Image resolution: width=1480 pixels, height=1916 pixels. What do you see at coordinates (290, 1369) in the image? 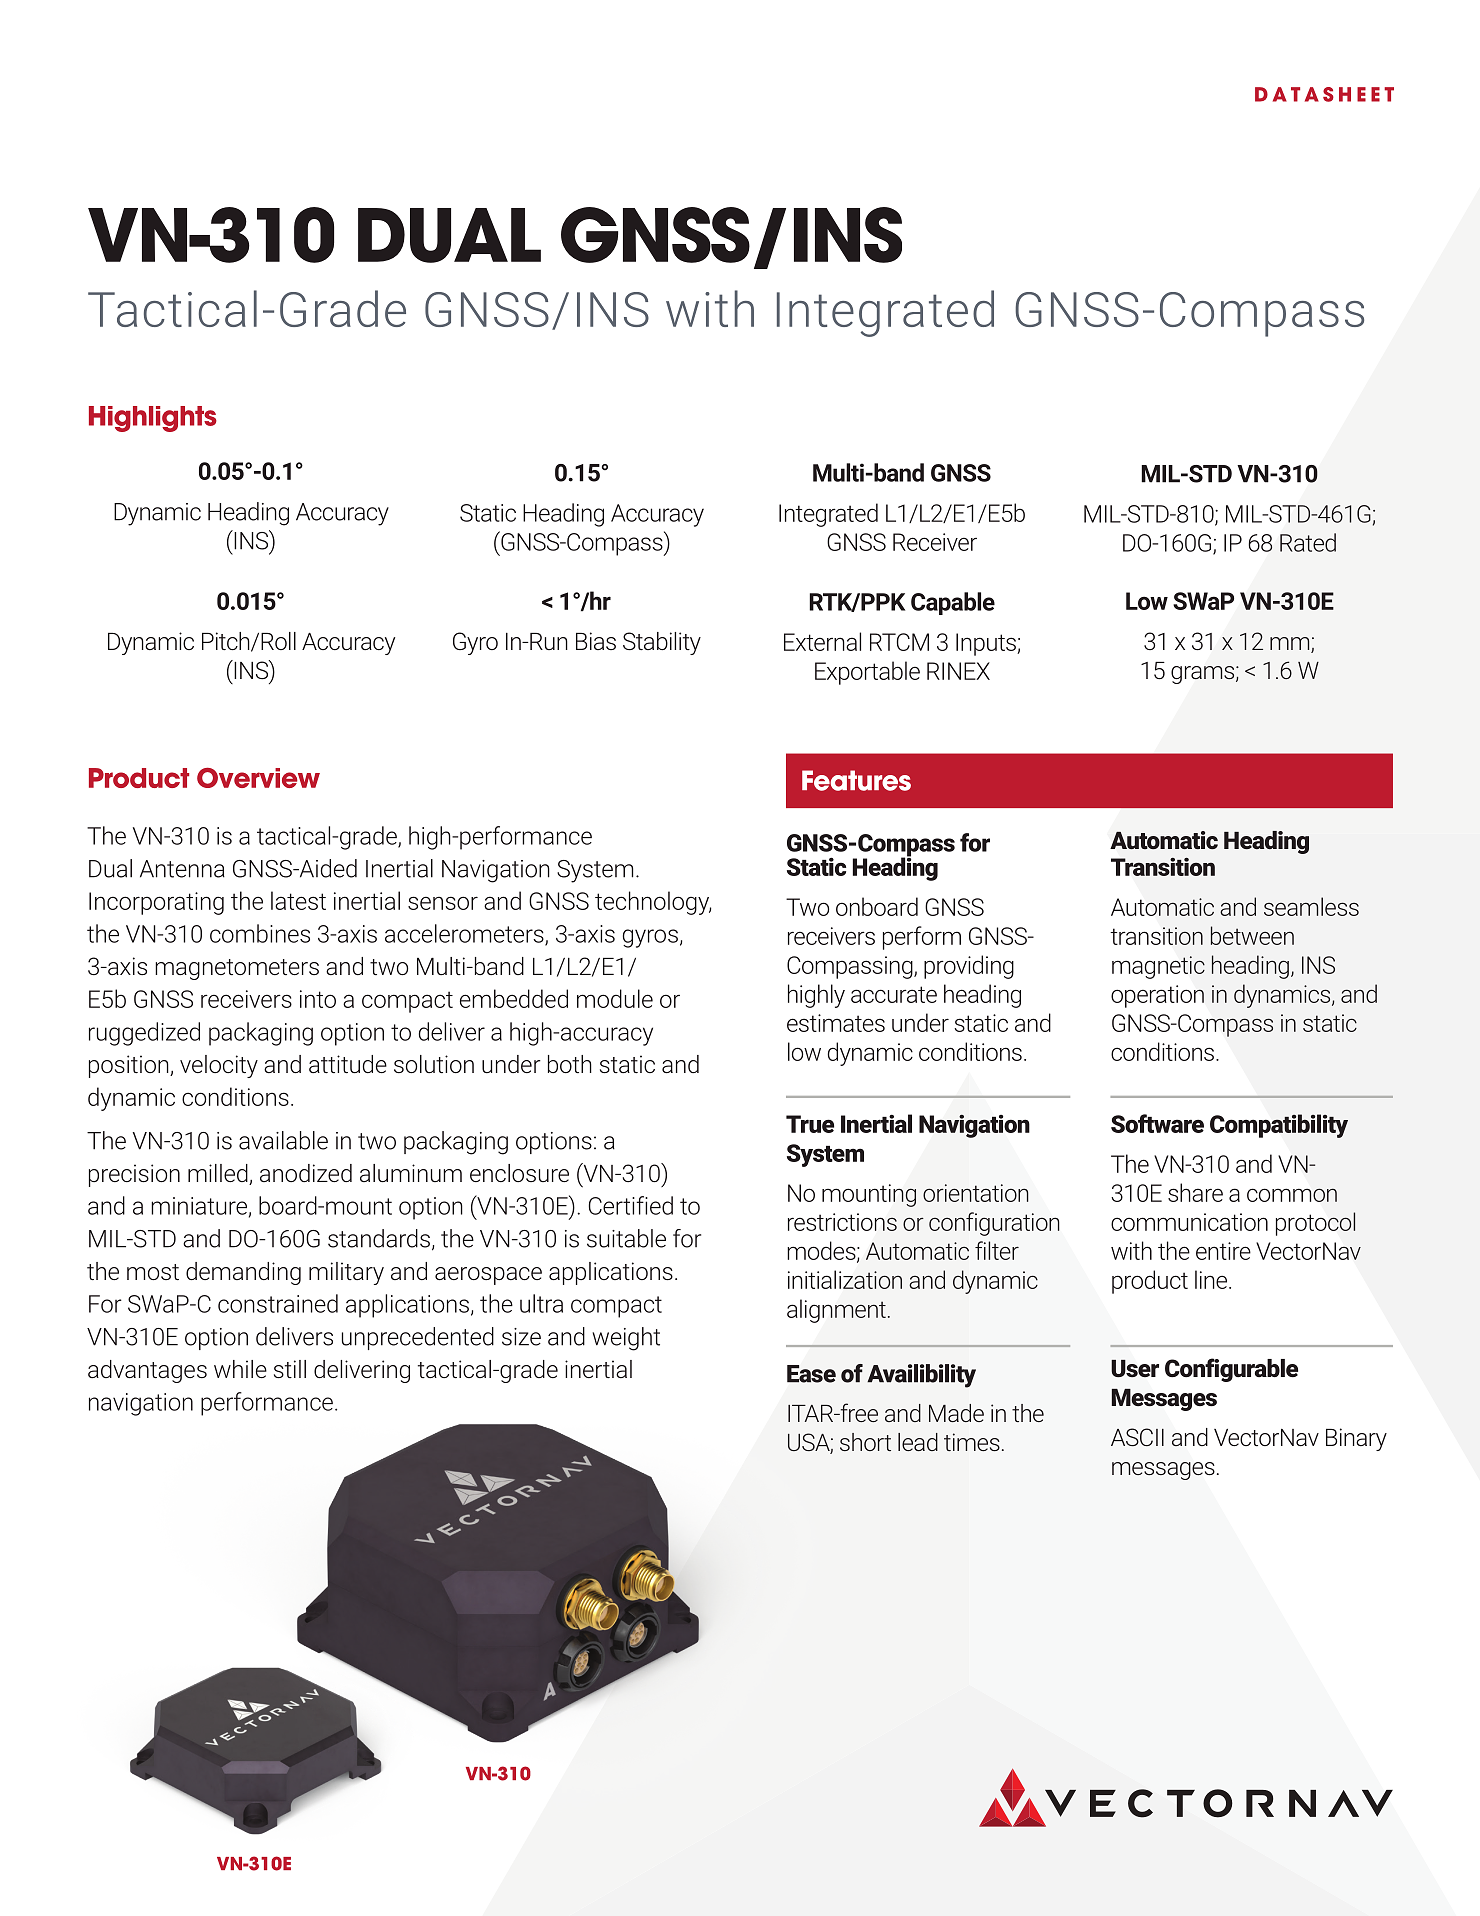
I see `still` at bounding box center [290, 1369].
